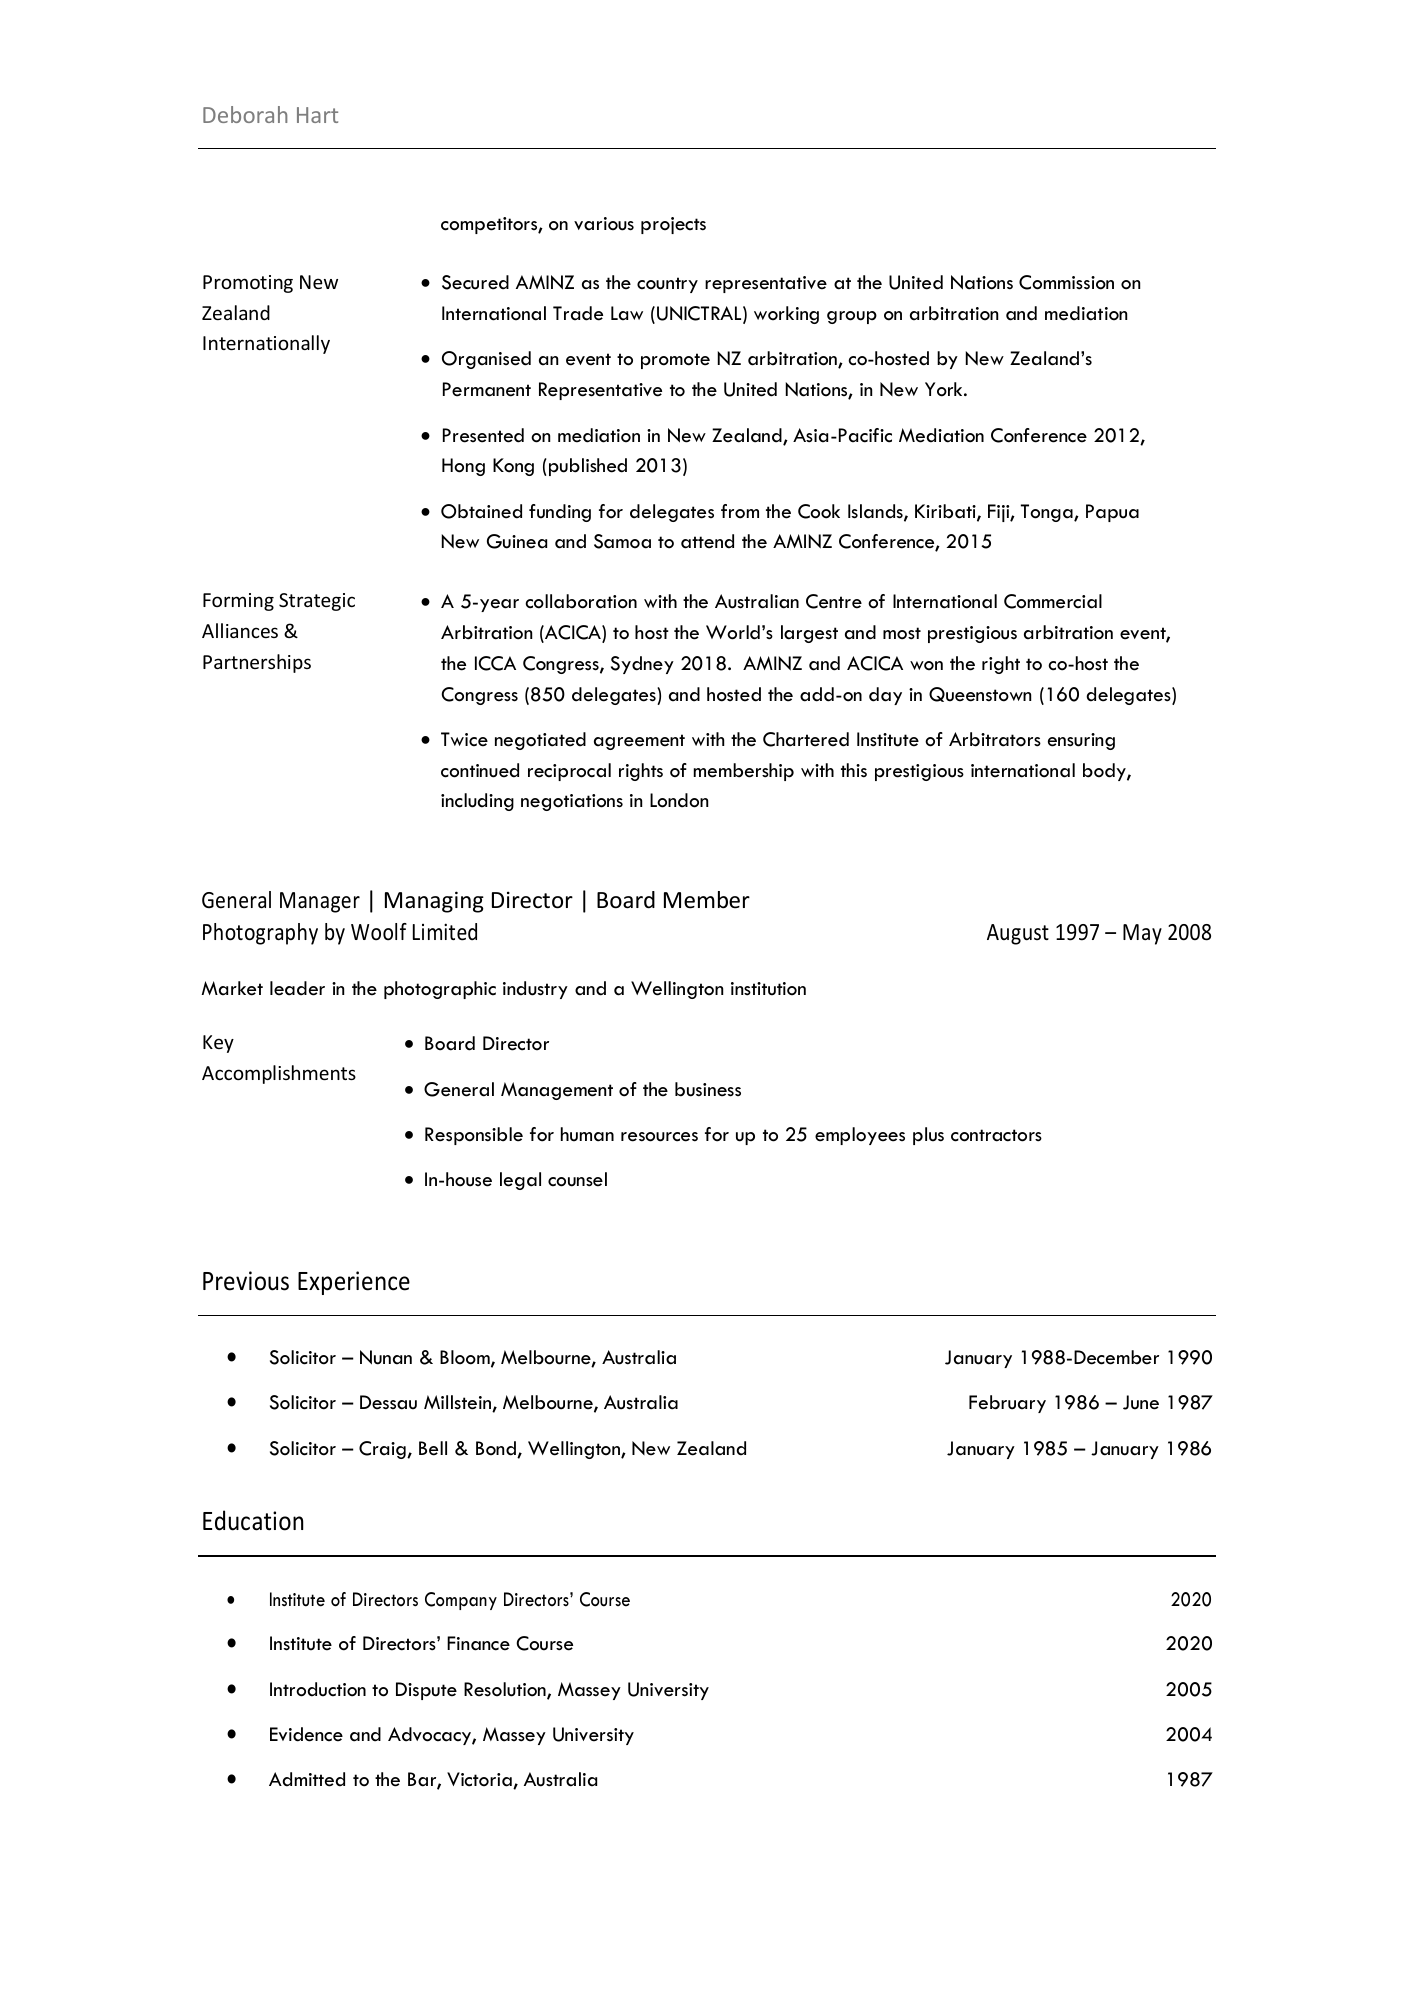 The image size is (1414, 2001). Describe the element at coordinates (1066, 282) in the page. I see `Commission` at that location.
